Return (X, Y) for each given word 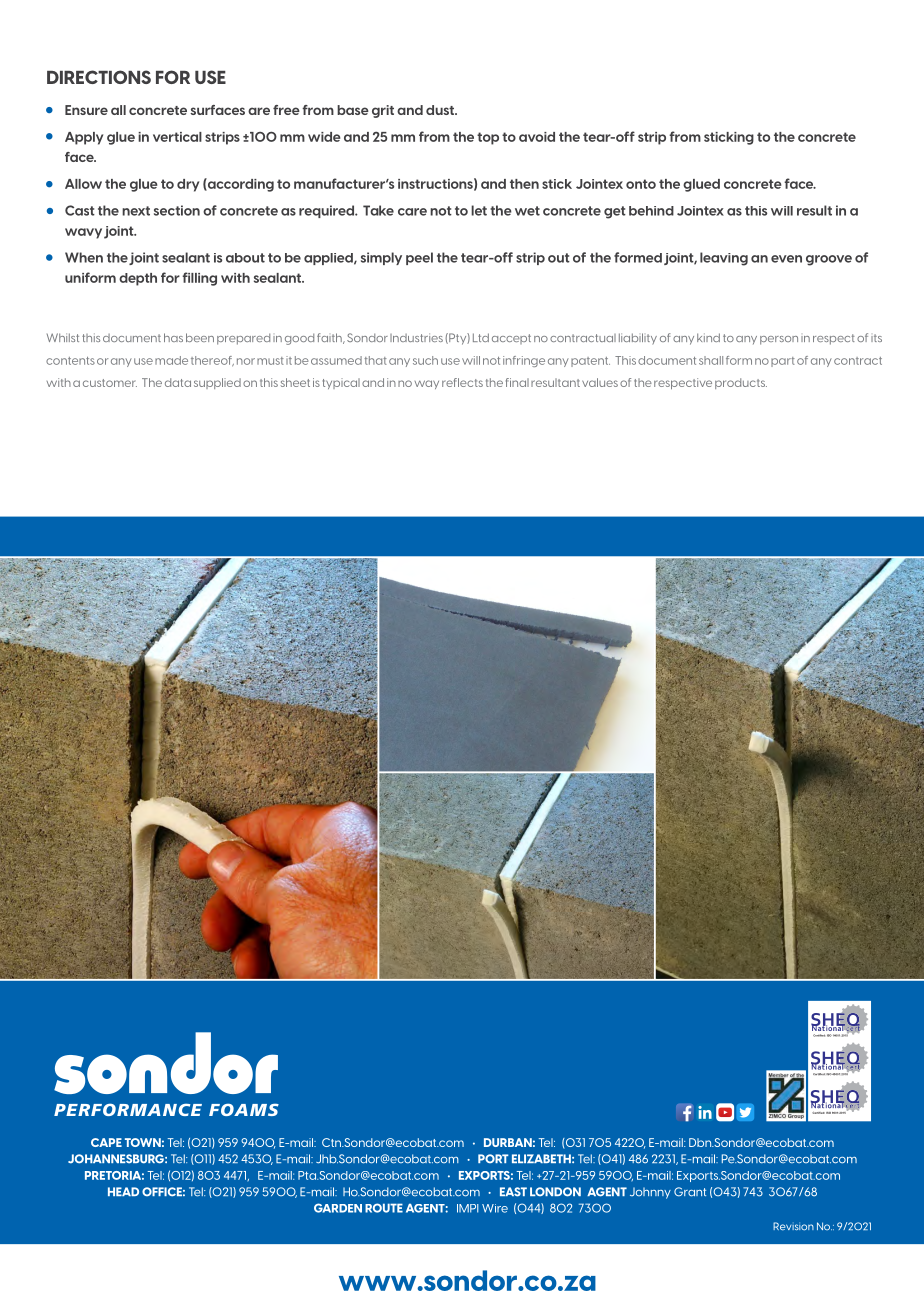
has (173, 337)
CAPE (106, 1142)
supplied (217, 383)
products (741, 383)
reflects (462, 382)
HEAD (123, 1191)
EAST (513, 1192)
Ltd (481, 337)
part (783, 362)
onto (641, 184)
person (779, 340)
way (427, 384)
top (488, 138)
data (178, 382)
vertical (177, 137)
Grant (690, 1192)
